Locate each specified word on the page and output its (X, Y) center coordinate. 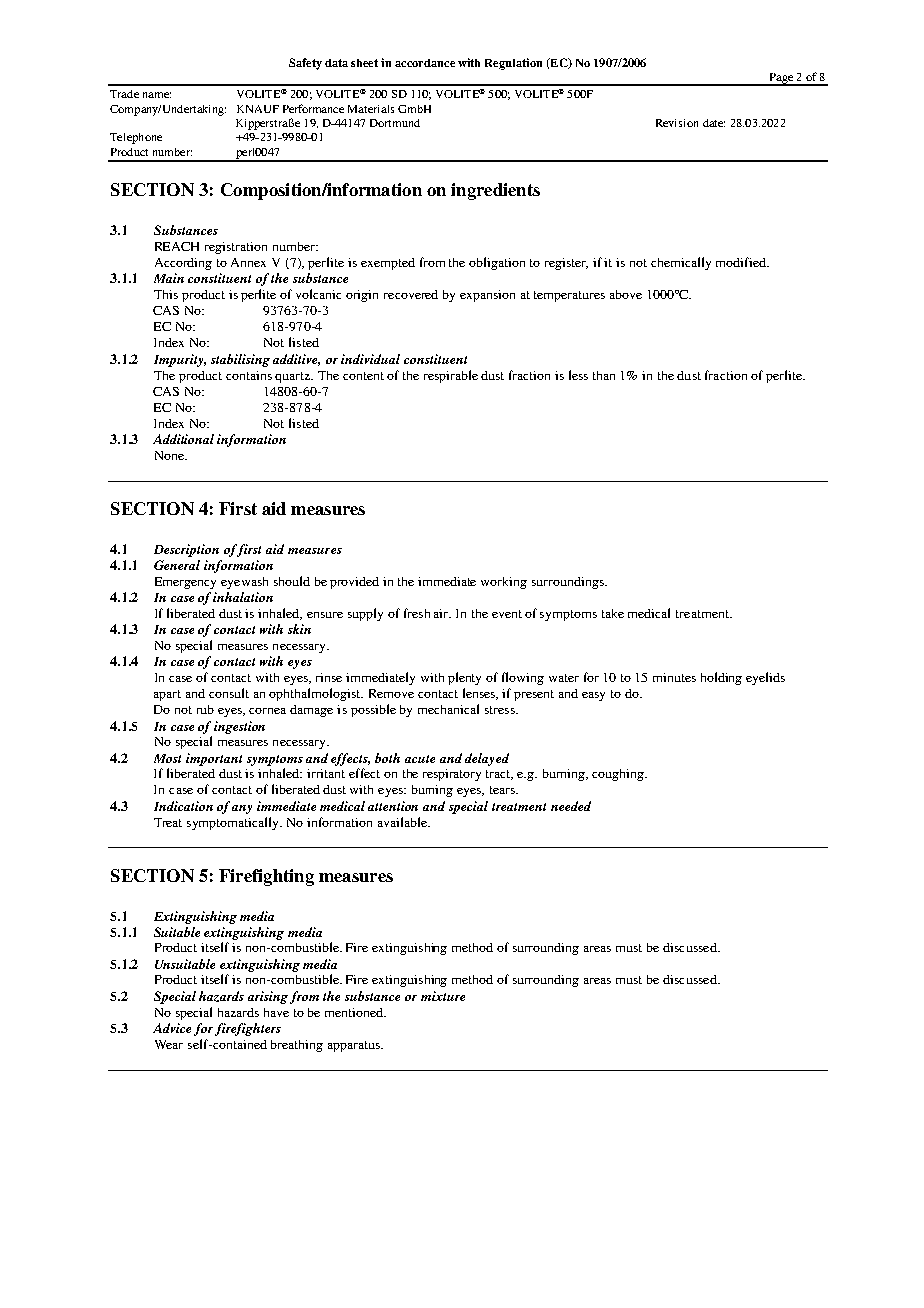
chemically (681, 263)
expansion (487, 296)
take (613, 613)
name (157, 95)
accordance (425, 63)
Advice (172, 1028)
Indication (183, 806)
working (504, 583)
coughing (619, 775)
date (714, 123)
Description (186, 550)
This (166, 294)
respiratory (452, 775)
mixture (443, 996)
